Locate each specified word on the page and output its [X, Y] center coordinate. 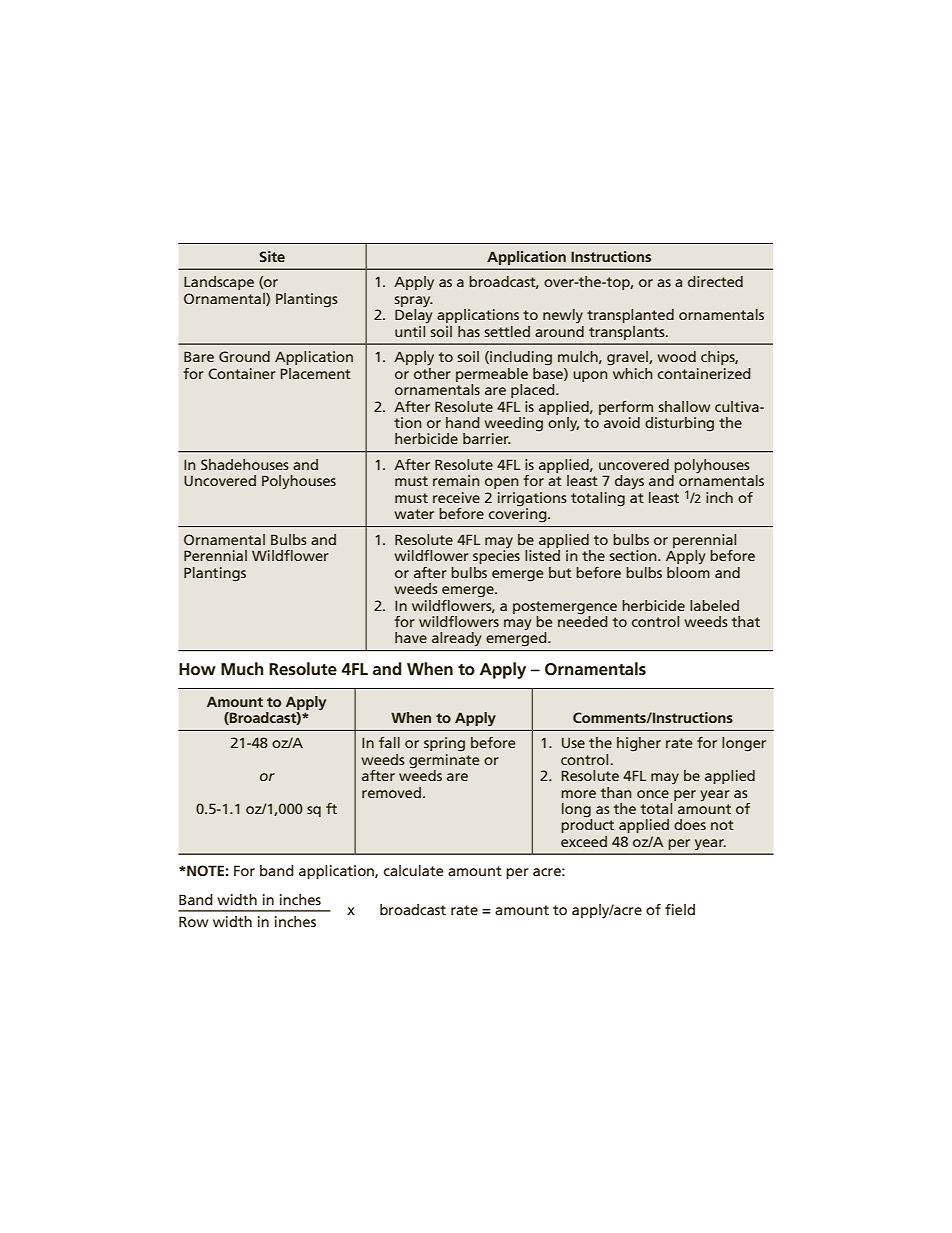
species [496, 557]
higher [639, 744]
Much [242, 669]
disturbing [679, 424]
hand [463, 422]
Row [193, 921]
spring [444, 744]
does [690, 824]
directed [715, 281]
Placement [316, 373]
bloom [688, 571]
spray [413, 303]
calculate [414, 870]
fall [389, 742]
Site [272, 256]
